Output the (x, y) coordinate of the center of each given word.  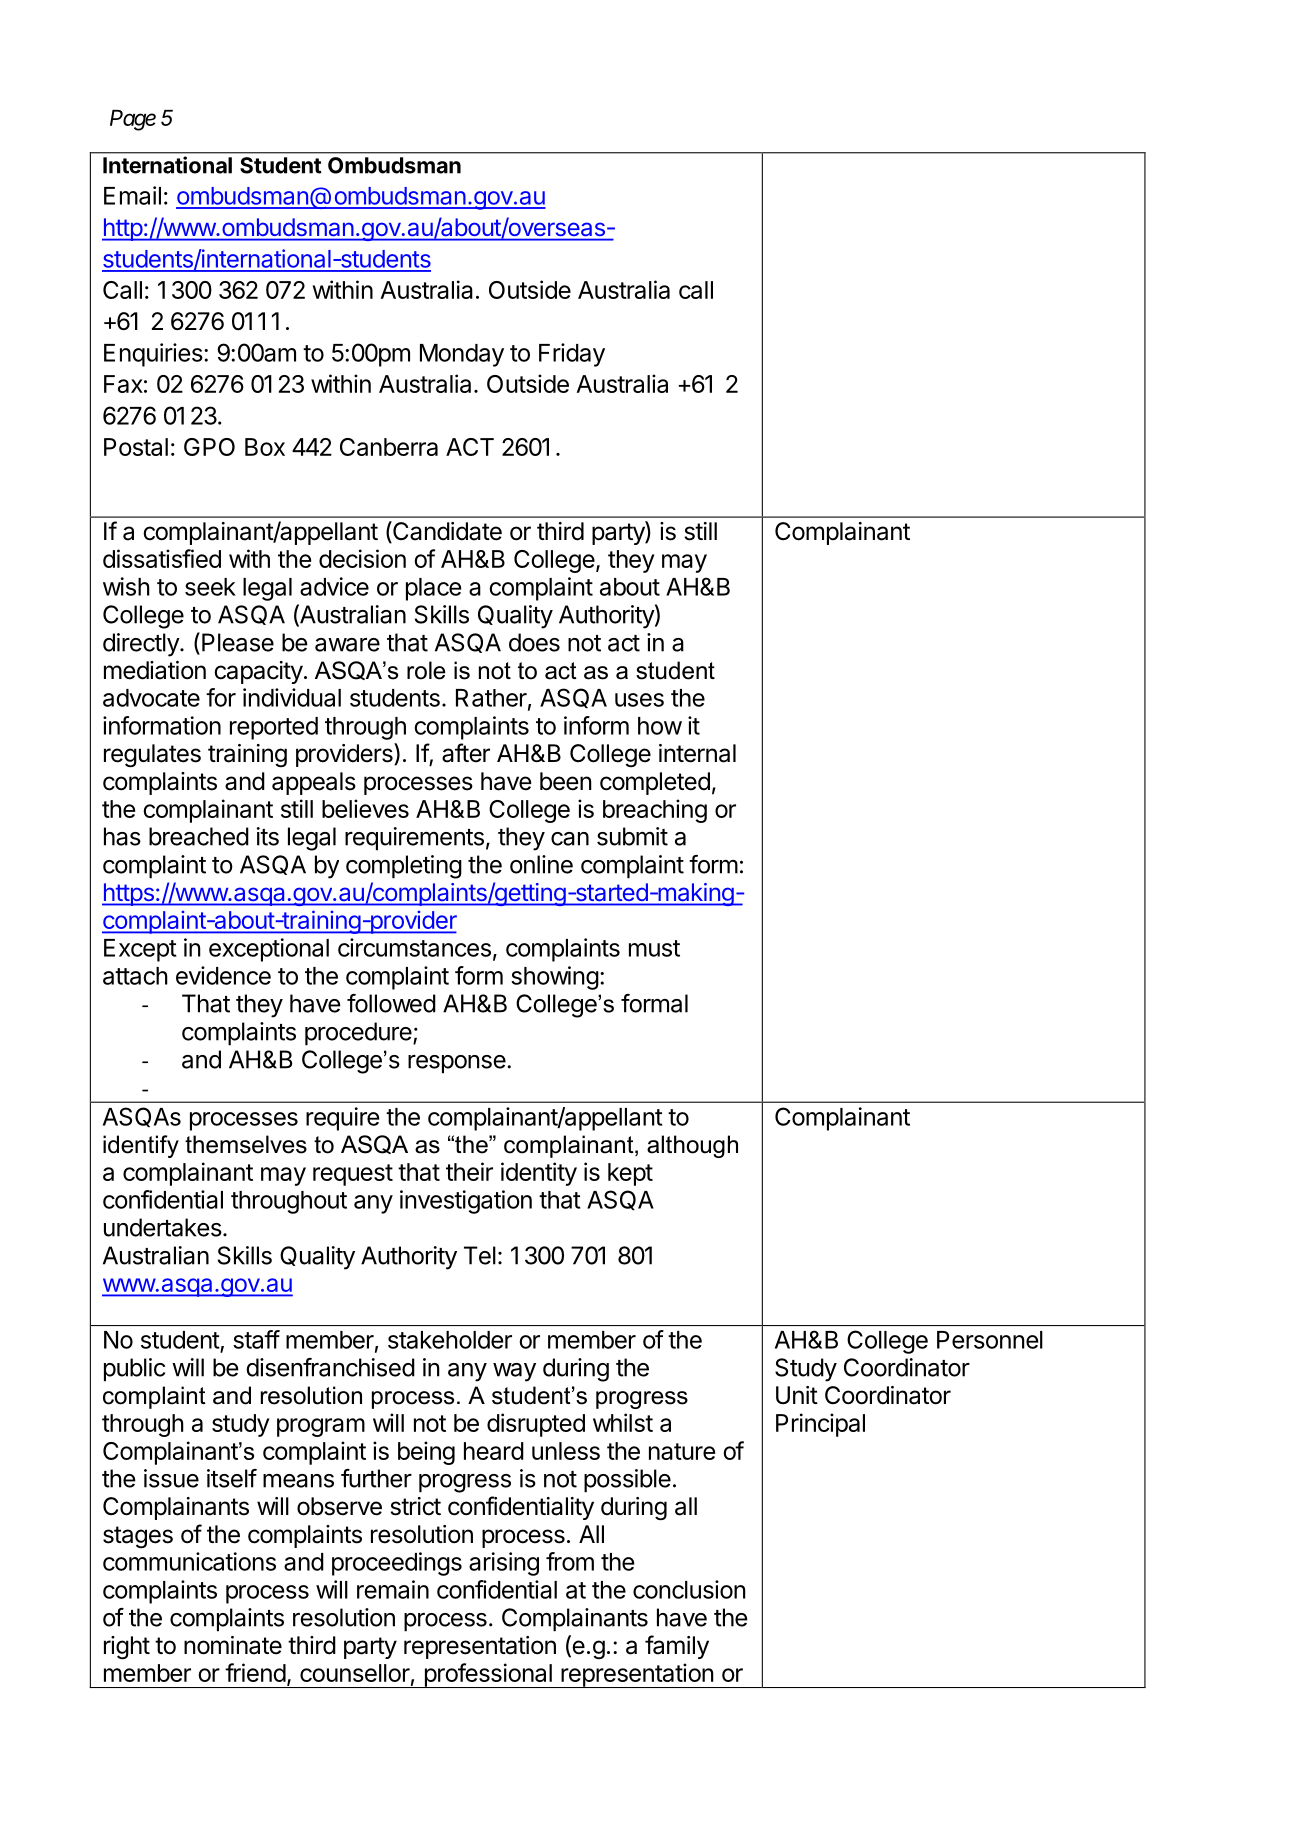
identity (539, 1174)
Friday (572, 355)
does (534, 642)
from (570, 1561)
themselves (246, 1144)
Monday (462, 355)
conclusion (689, 1589)
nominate (233, 1645)
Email (132, 195)
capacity (258, 672)
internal (697, 753)
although (692, 1146)
